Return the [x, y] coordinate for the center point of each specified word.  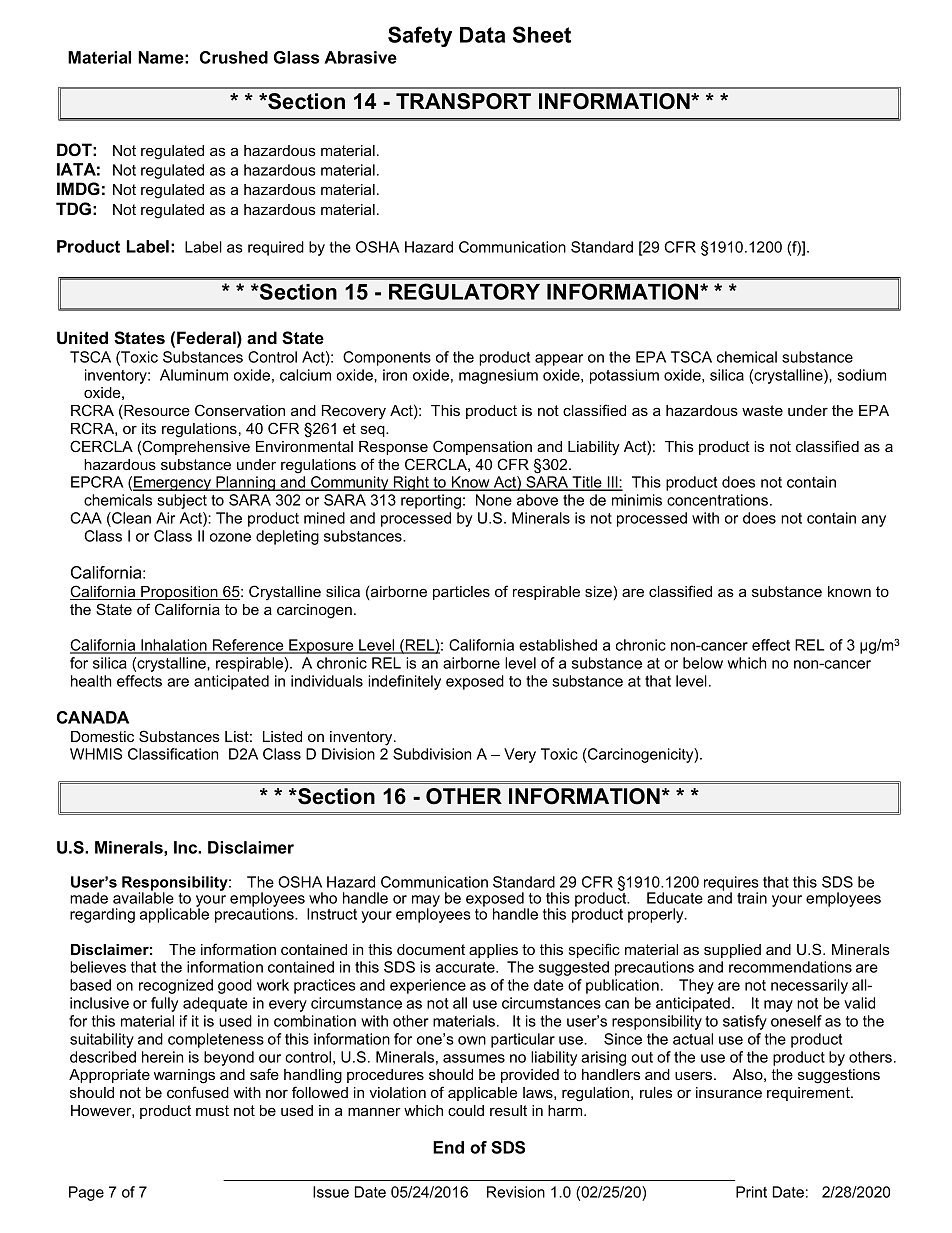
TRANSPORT [463, 101]
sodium [861, 375]
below [703, 663]
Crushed [234, 57]
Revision [516, 1192]
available [143, 897]
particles [461, 593]
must [212, 1110]
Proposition [179, 593]
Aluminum [194, 375]
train [752, 898]
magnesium [498, 376]
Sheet [542, 34]
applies [493, 951]
